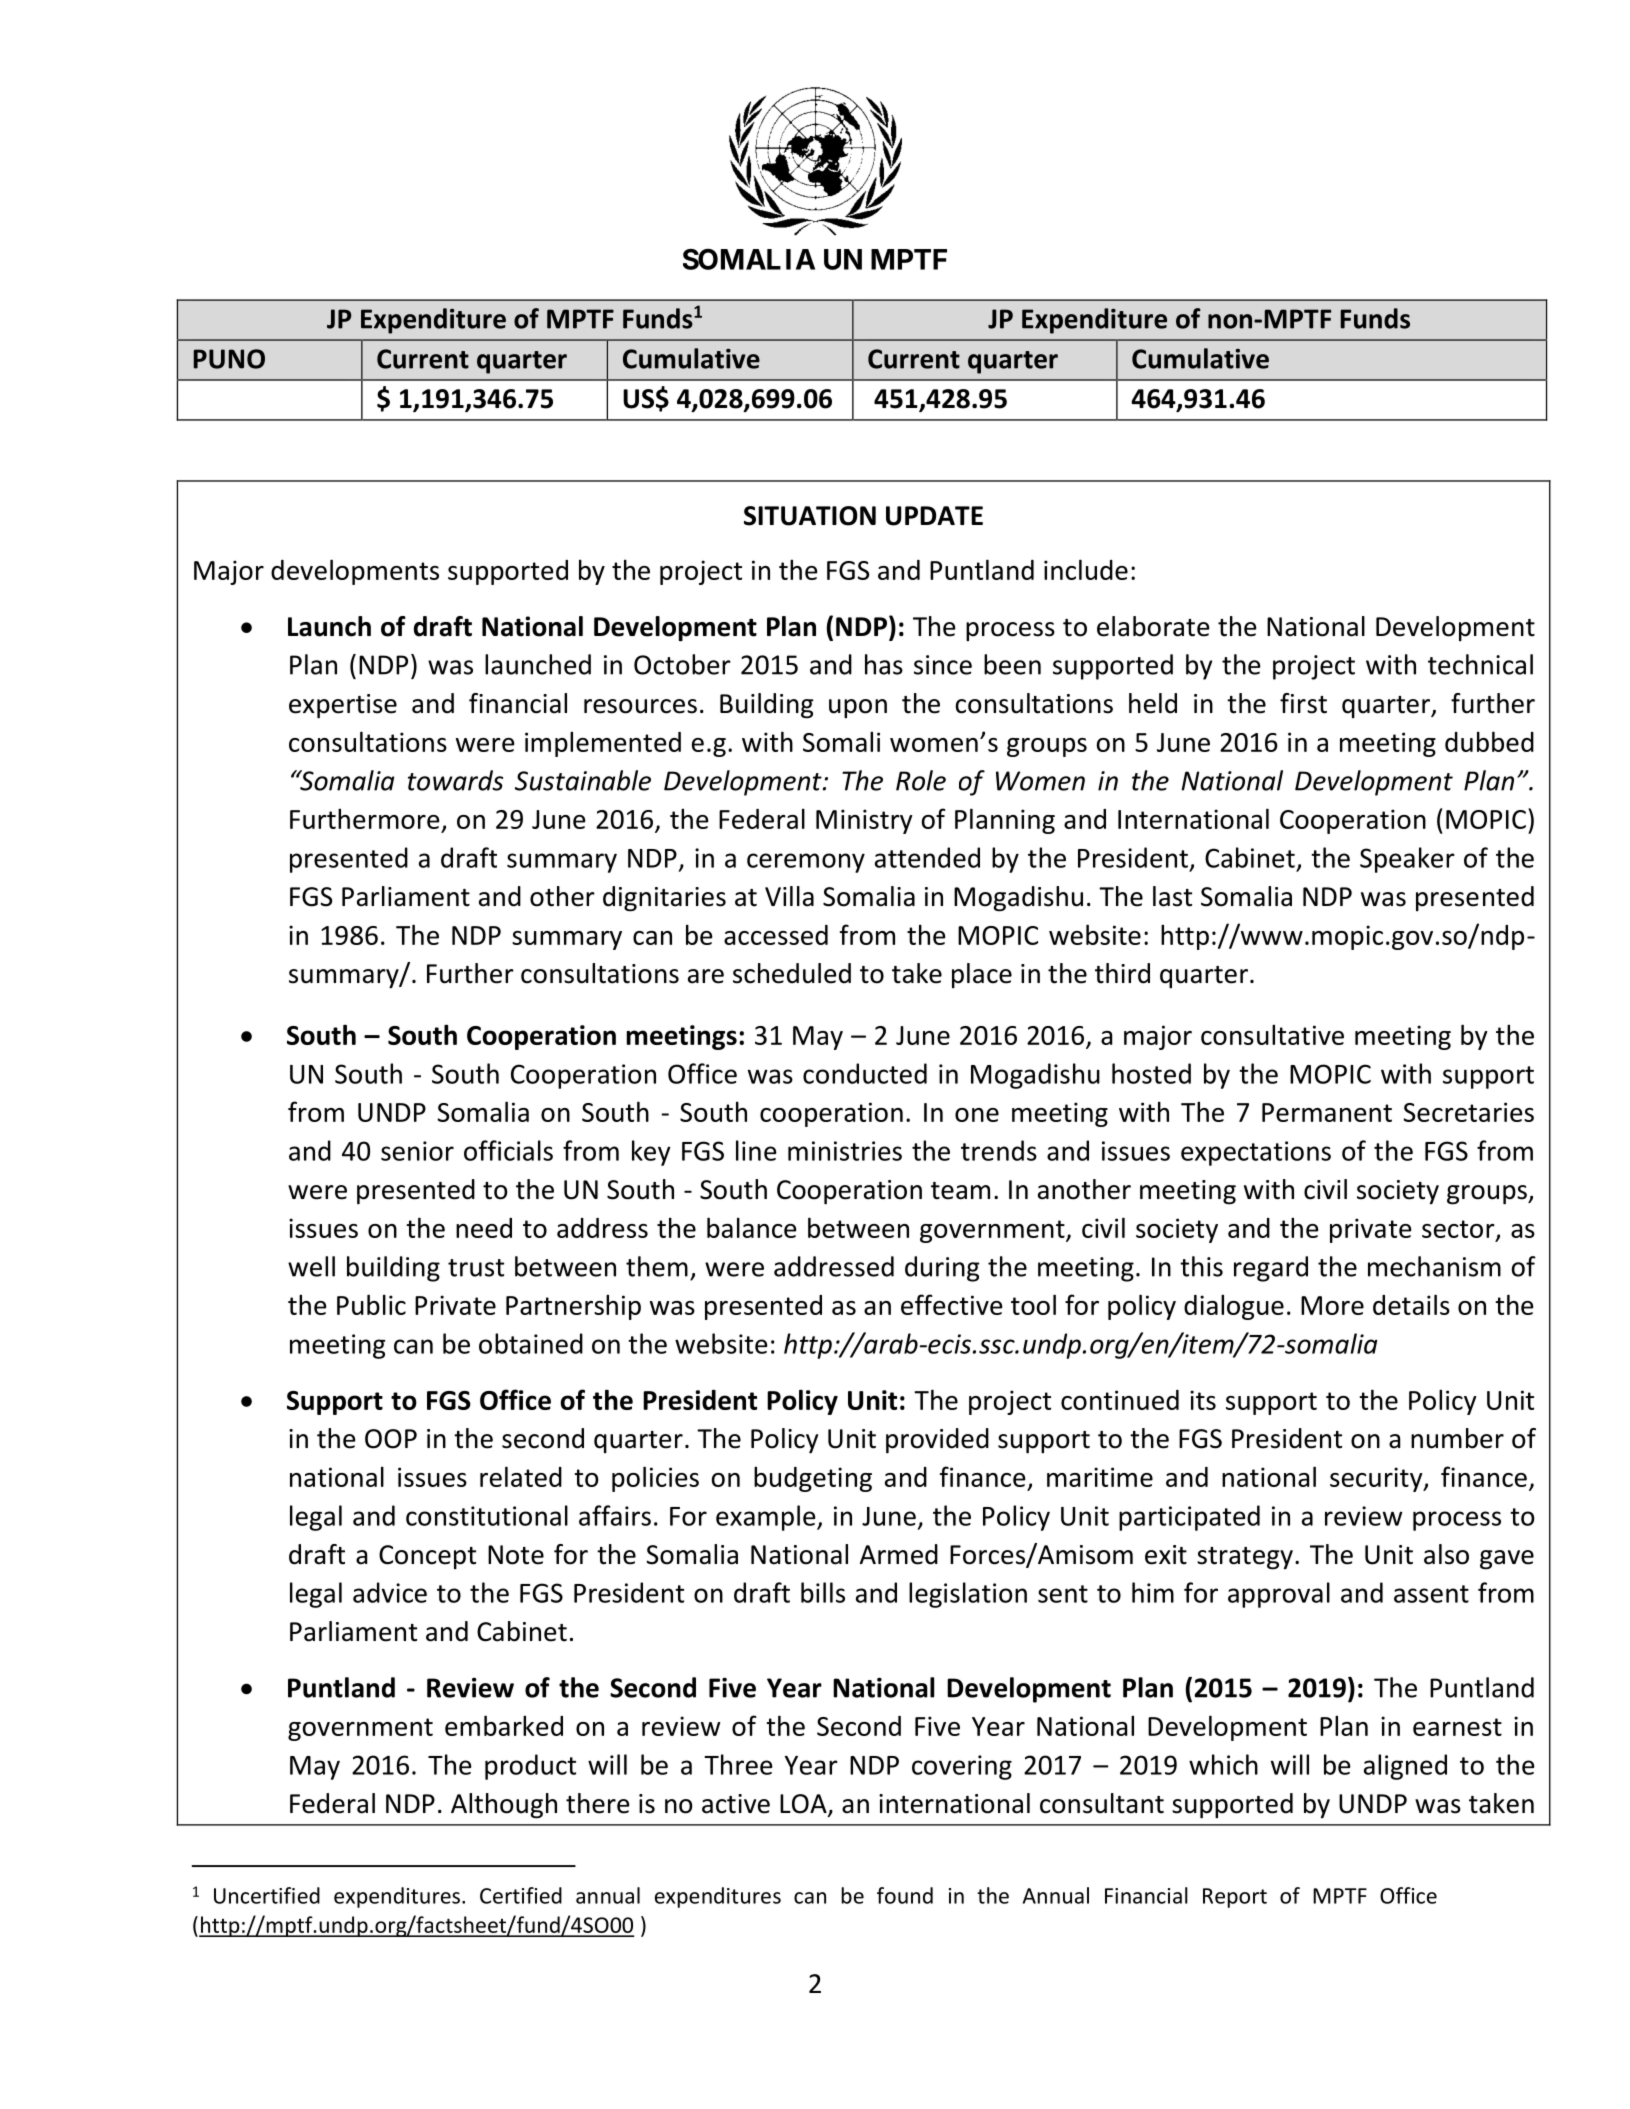 The height and width of the image is (2109, 1630). What do you see at coordinates (1327, 1112) in the image?
I see `Permanent` at bounding box center [1327, 1112].
